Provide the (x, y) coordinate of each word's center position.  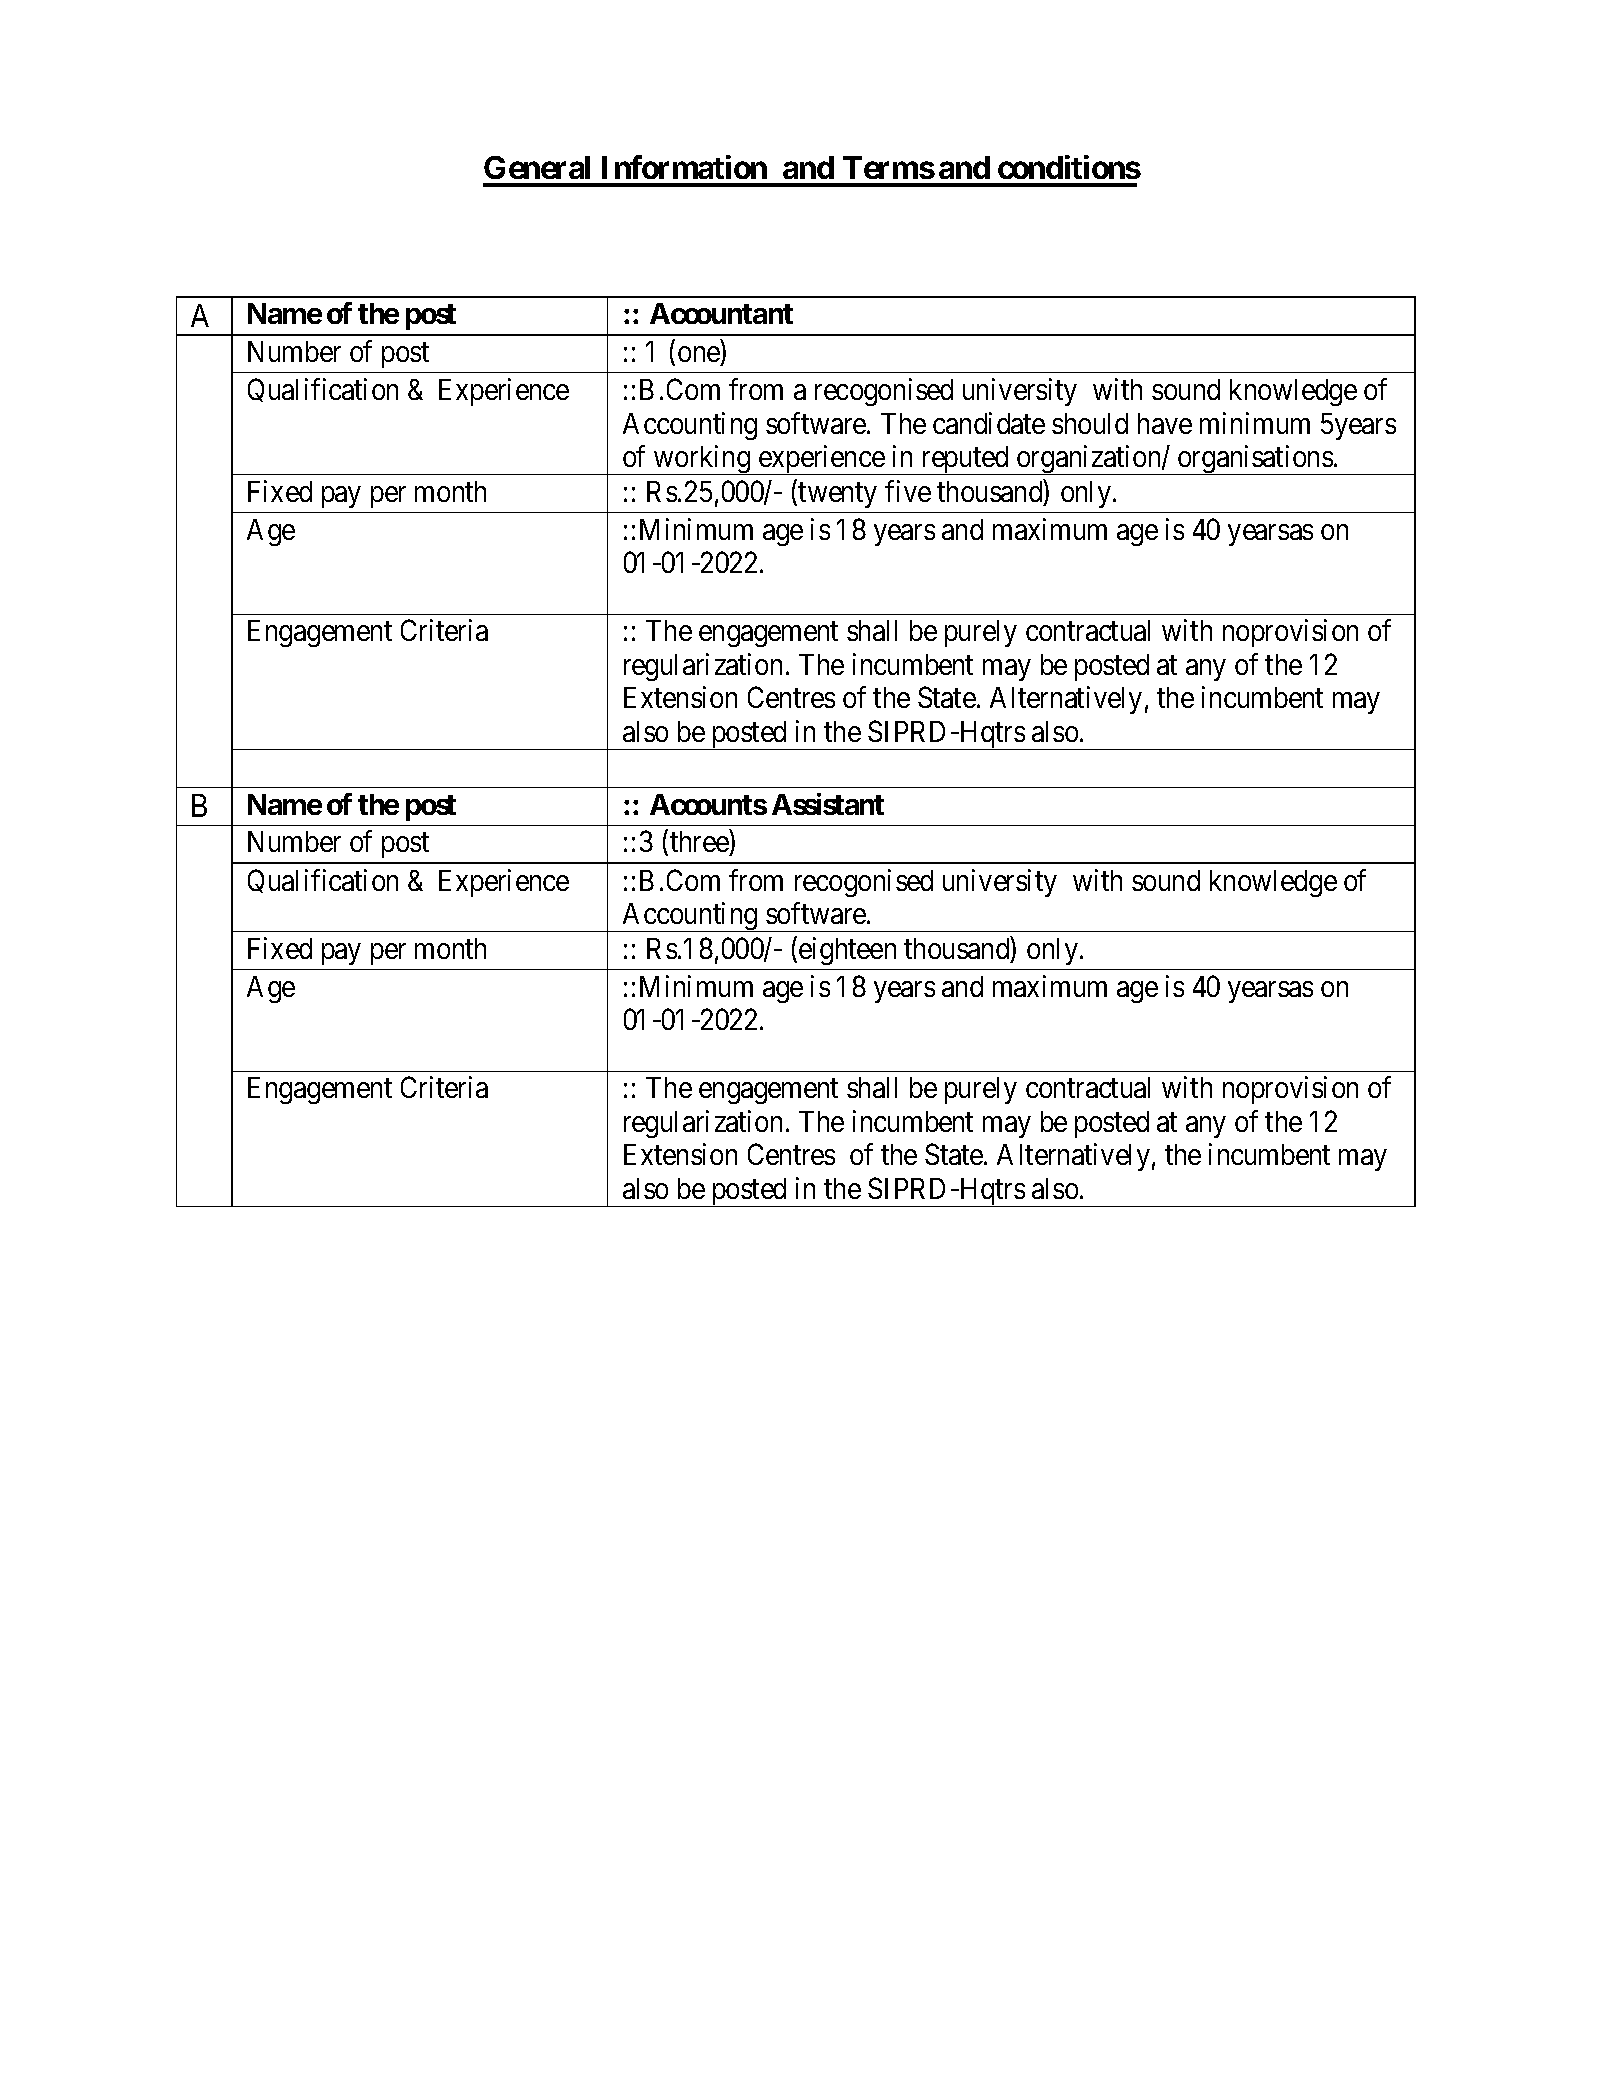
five (908, 491)
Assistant (828, 804)
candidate (989, 423)
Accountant (721, 313)
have (1165, 423)
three (700, 843)
